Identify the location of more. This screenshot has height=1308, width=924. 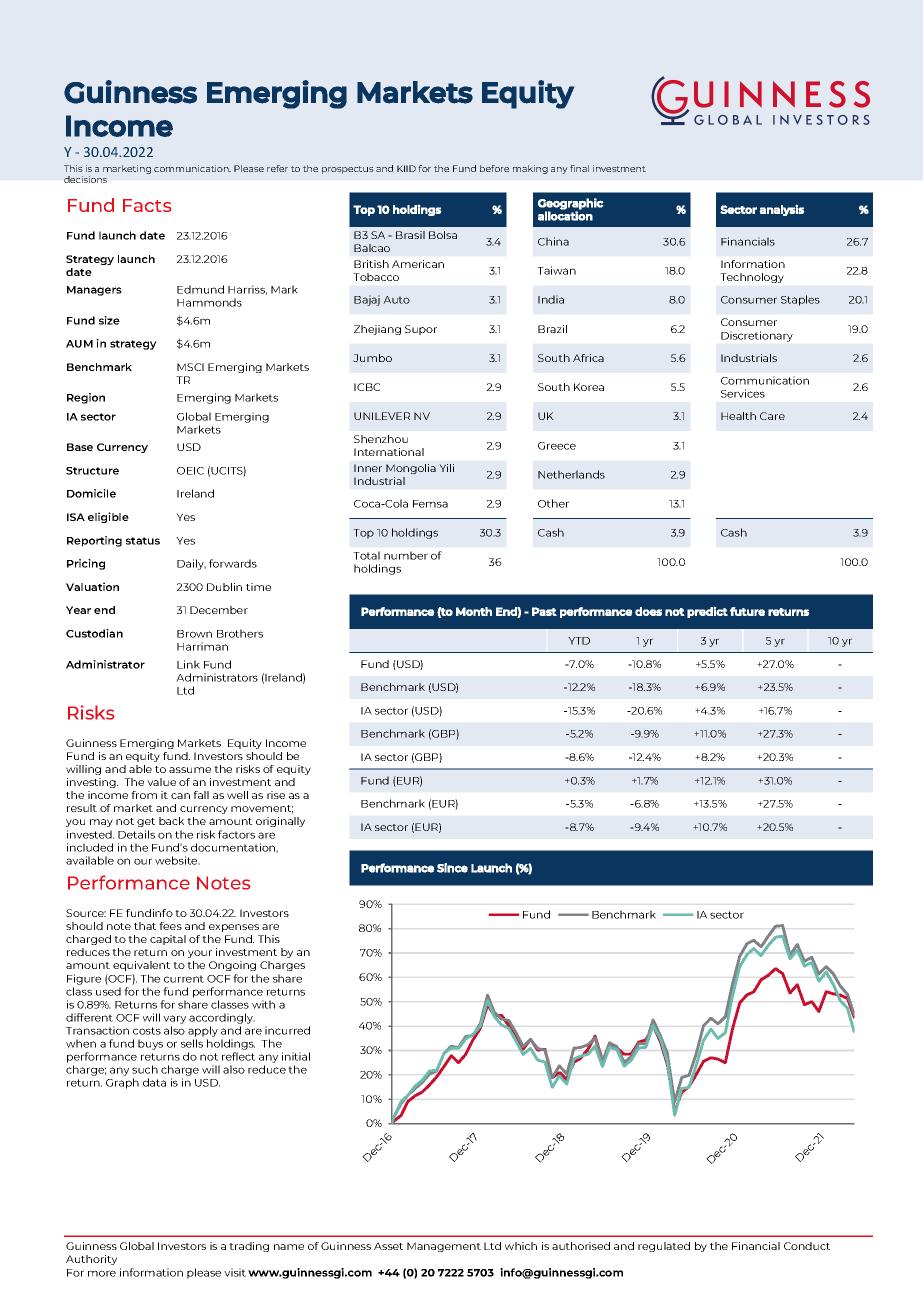
(102, 1273).
